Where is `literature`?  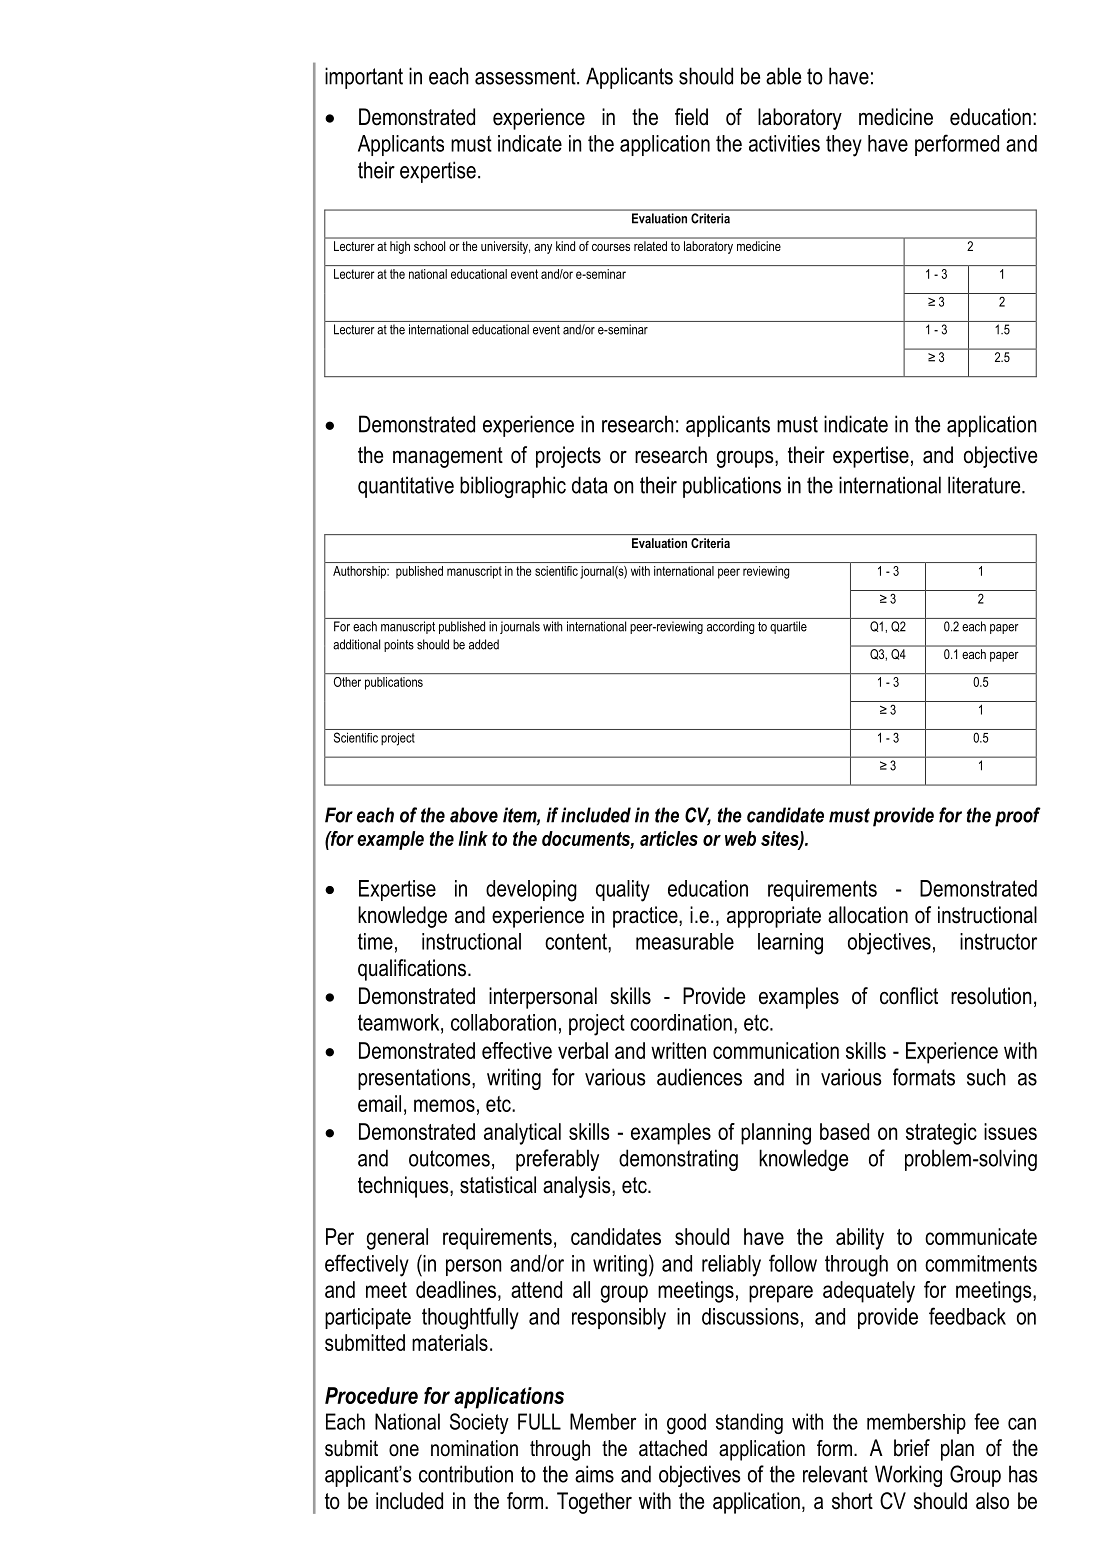
literature is located at coordinates (985, 485).
